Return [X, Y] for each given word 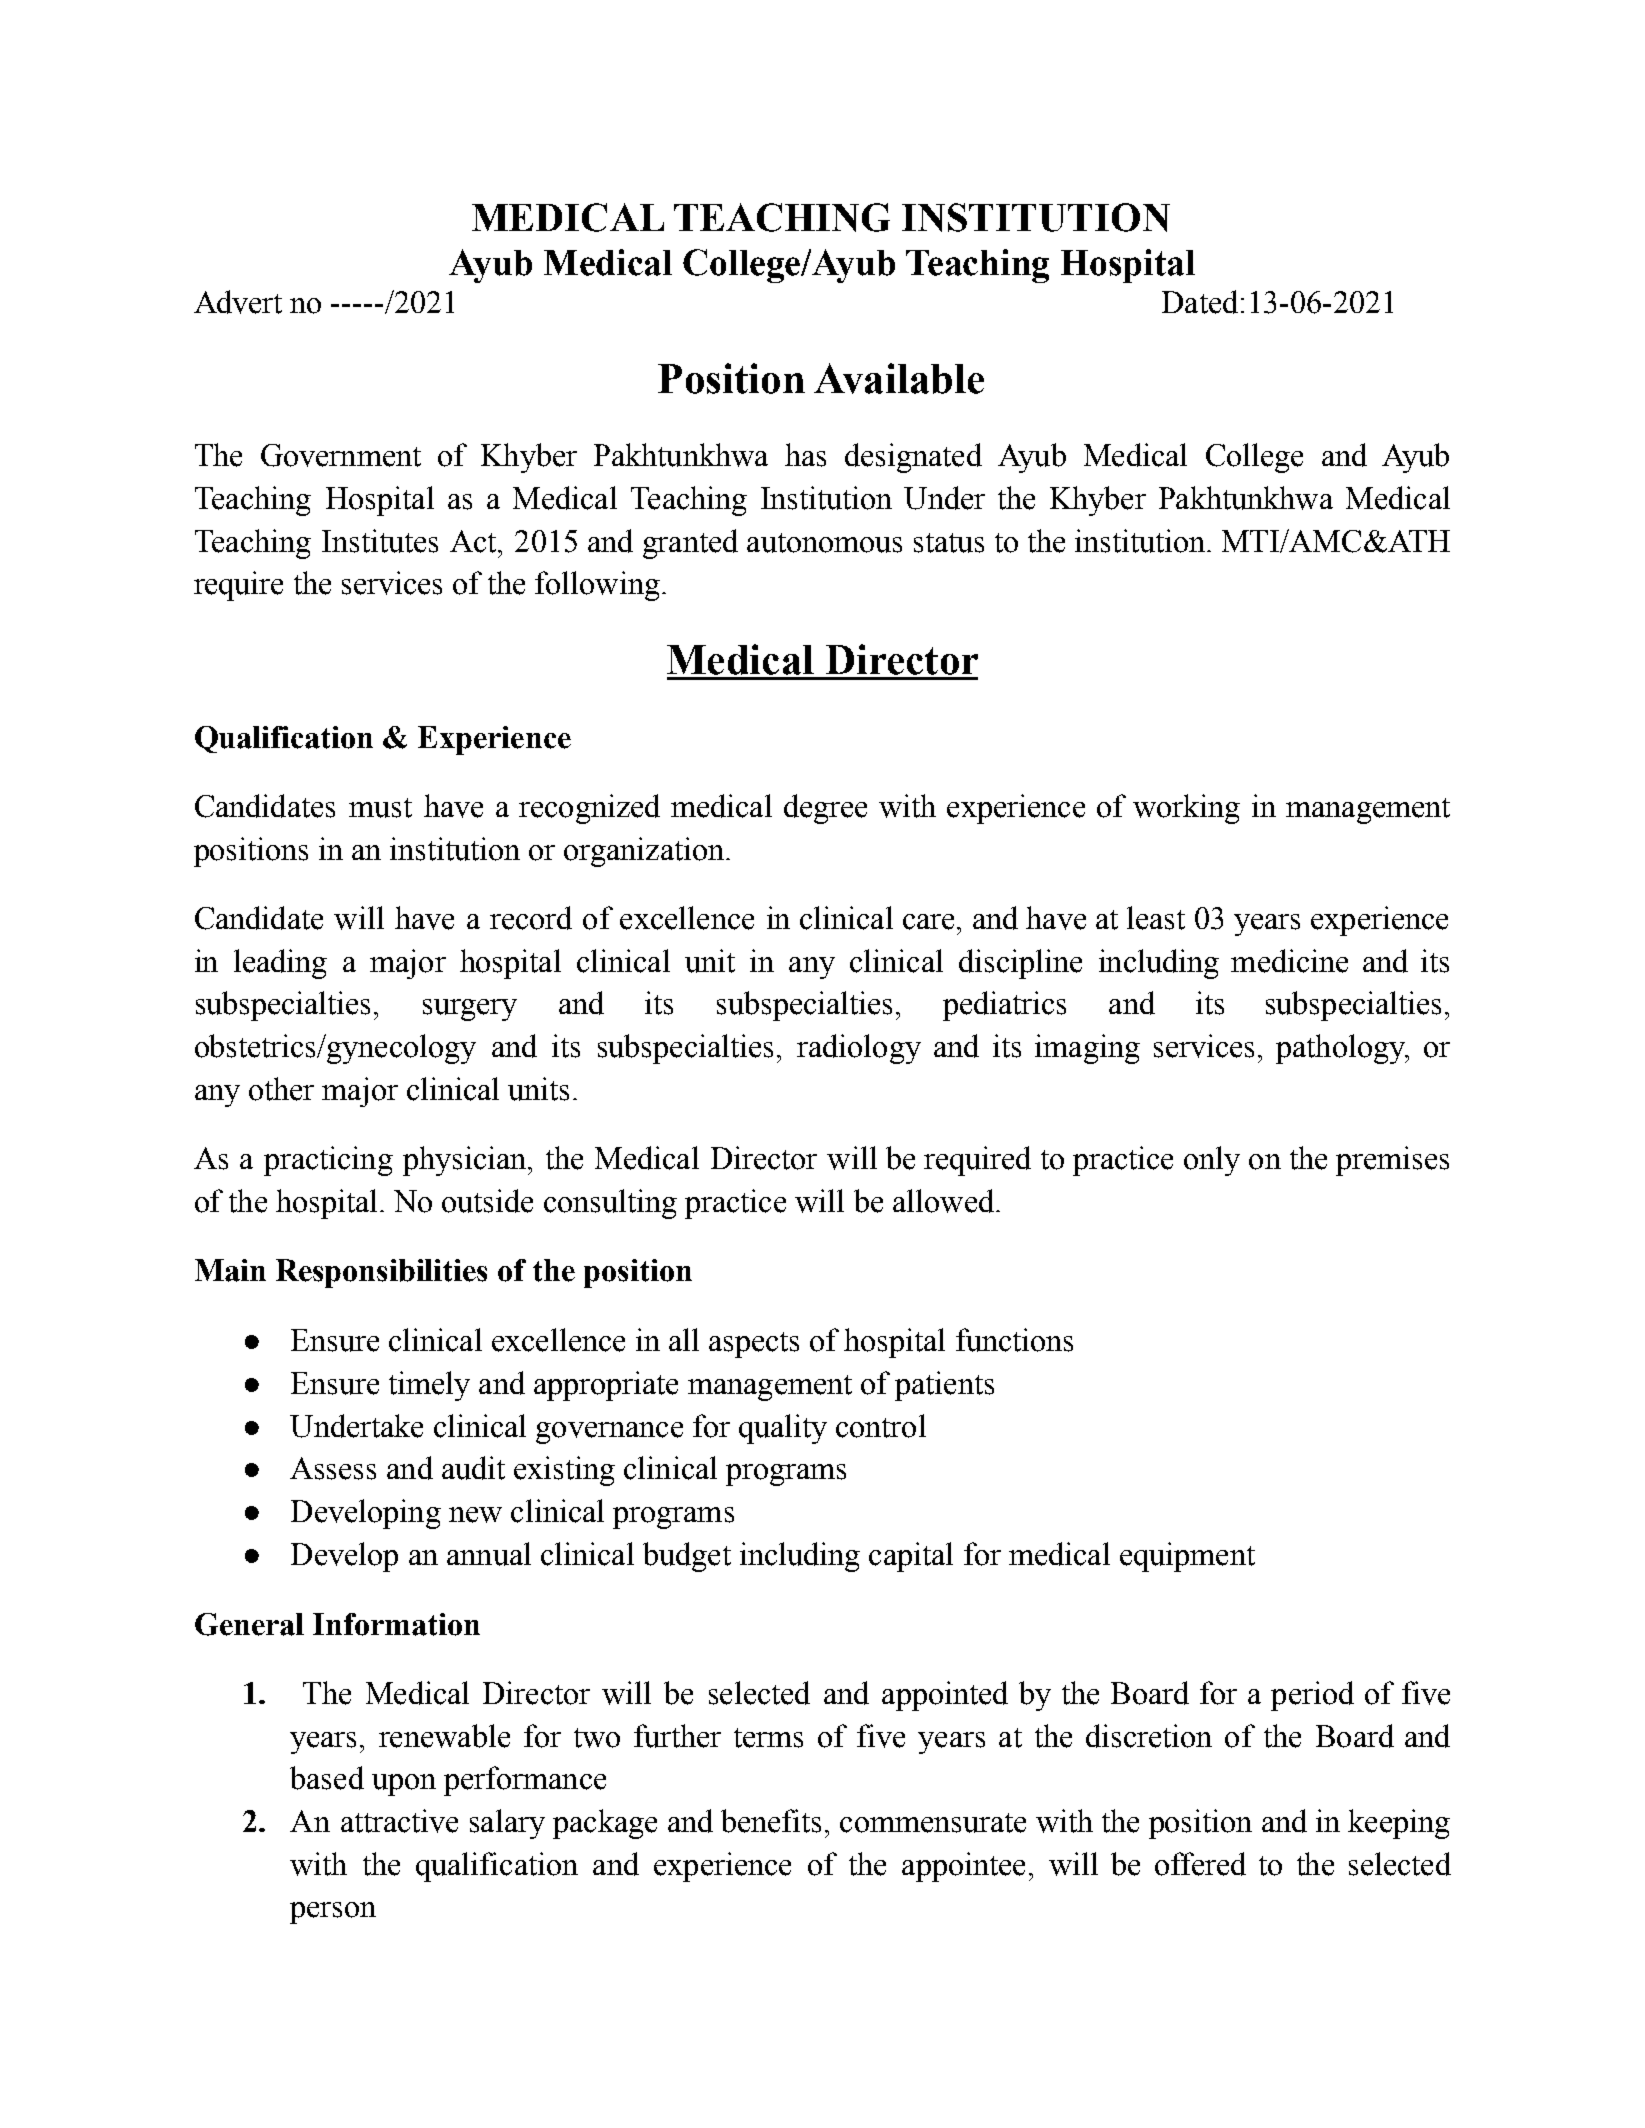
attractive [399, 1821]
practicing [328, 1161]
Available [899, 378]
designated [913, 458]
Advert [238, 302]
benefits [771, 1821]
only [1212, 1161]
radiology [859, 1049]
